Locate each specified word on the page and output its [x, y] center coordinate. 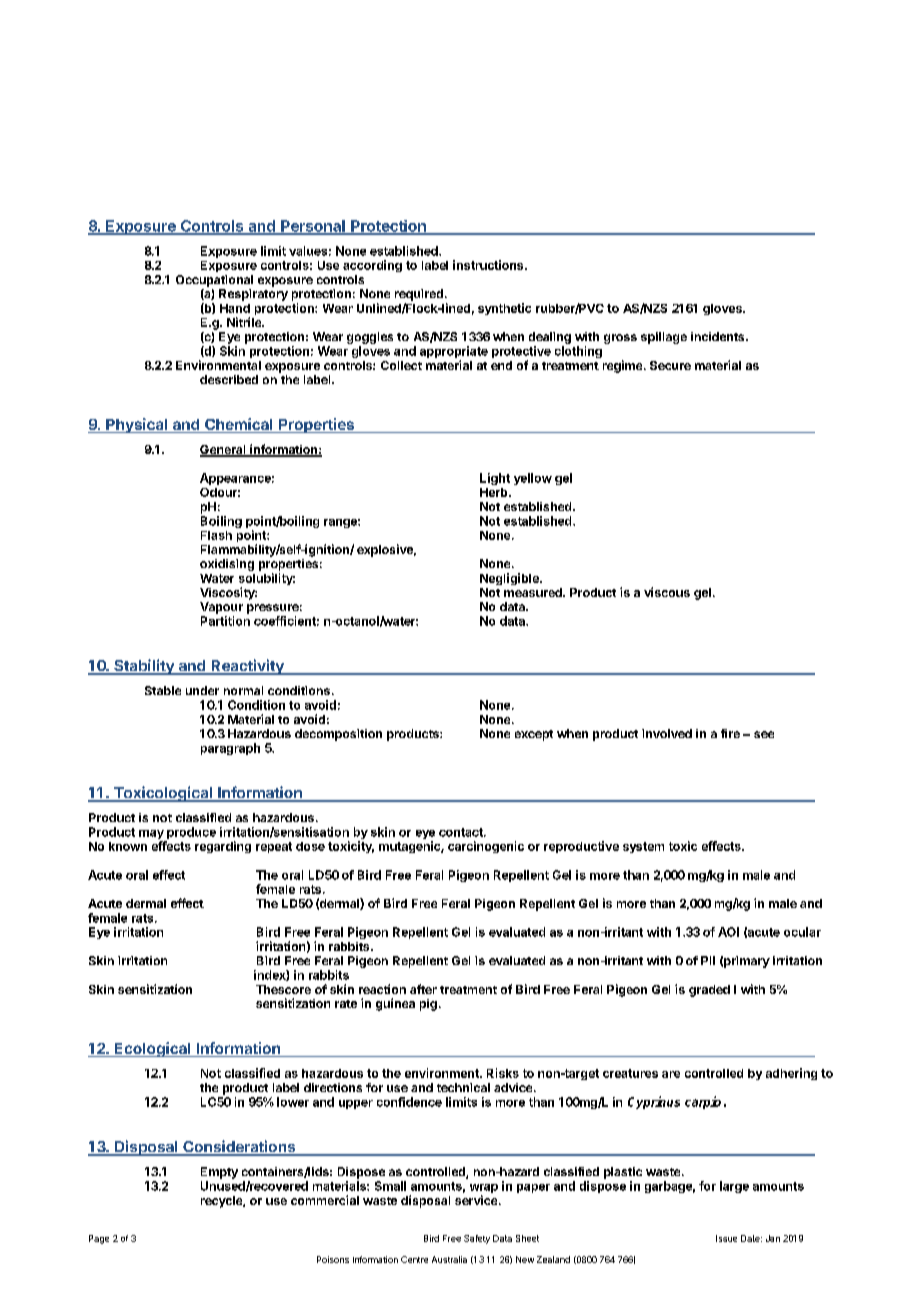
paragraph [230, 749]
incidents [719, 336]
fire [730, 733]
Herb [495, 492]
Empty [219, 1173]
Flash [216, 535]
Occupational [214, 281]
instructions [489, 265]
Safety [477, 1239]
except [534, 735]
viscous [667, 592]
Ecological [153, 1049]
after [423, 989]
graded [709, 991]
